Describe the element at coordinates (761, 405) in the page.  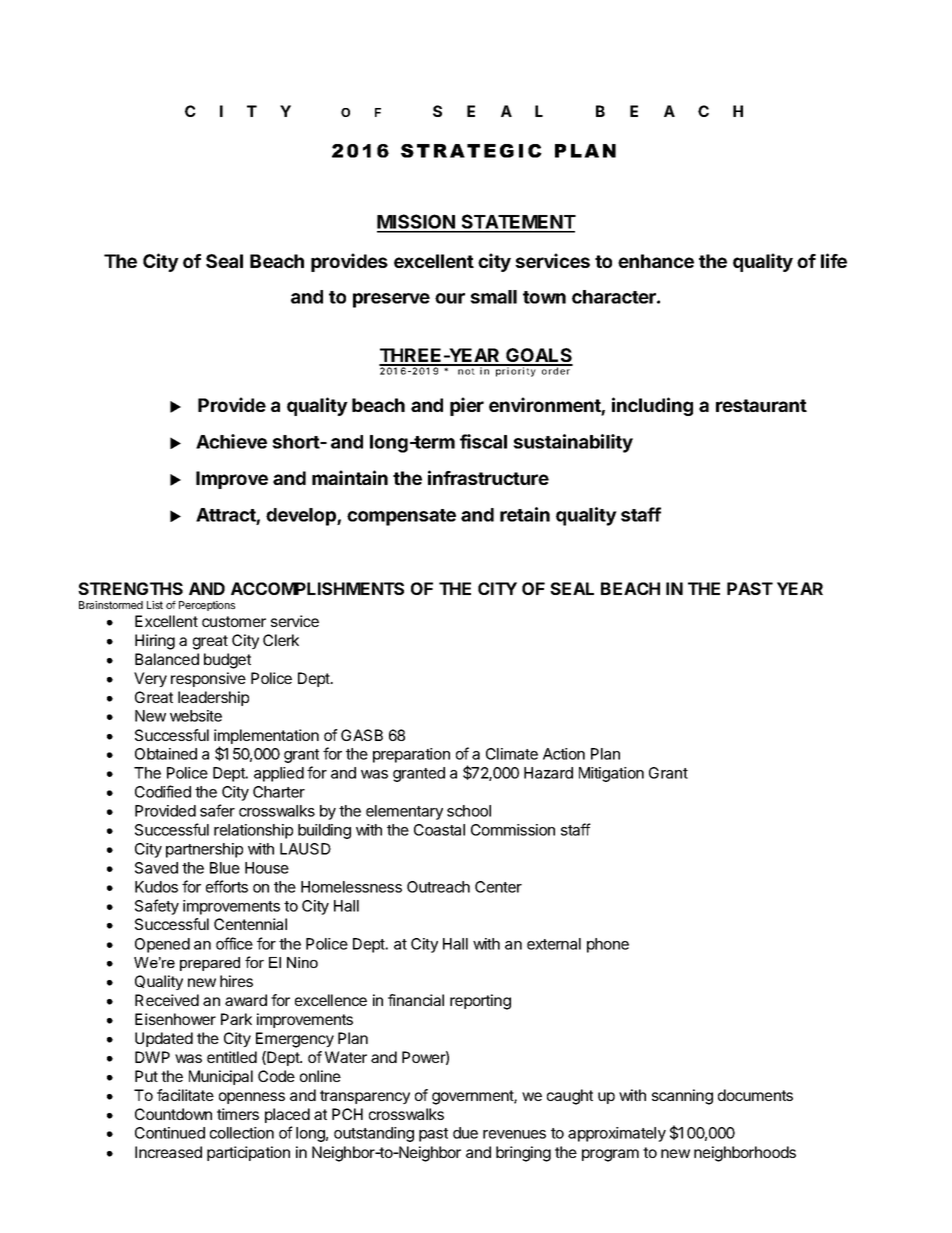
I see `restaurant` at that location.
